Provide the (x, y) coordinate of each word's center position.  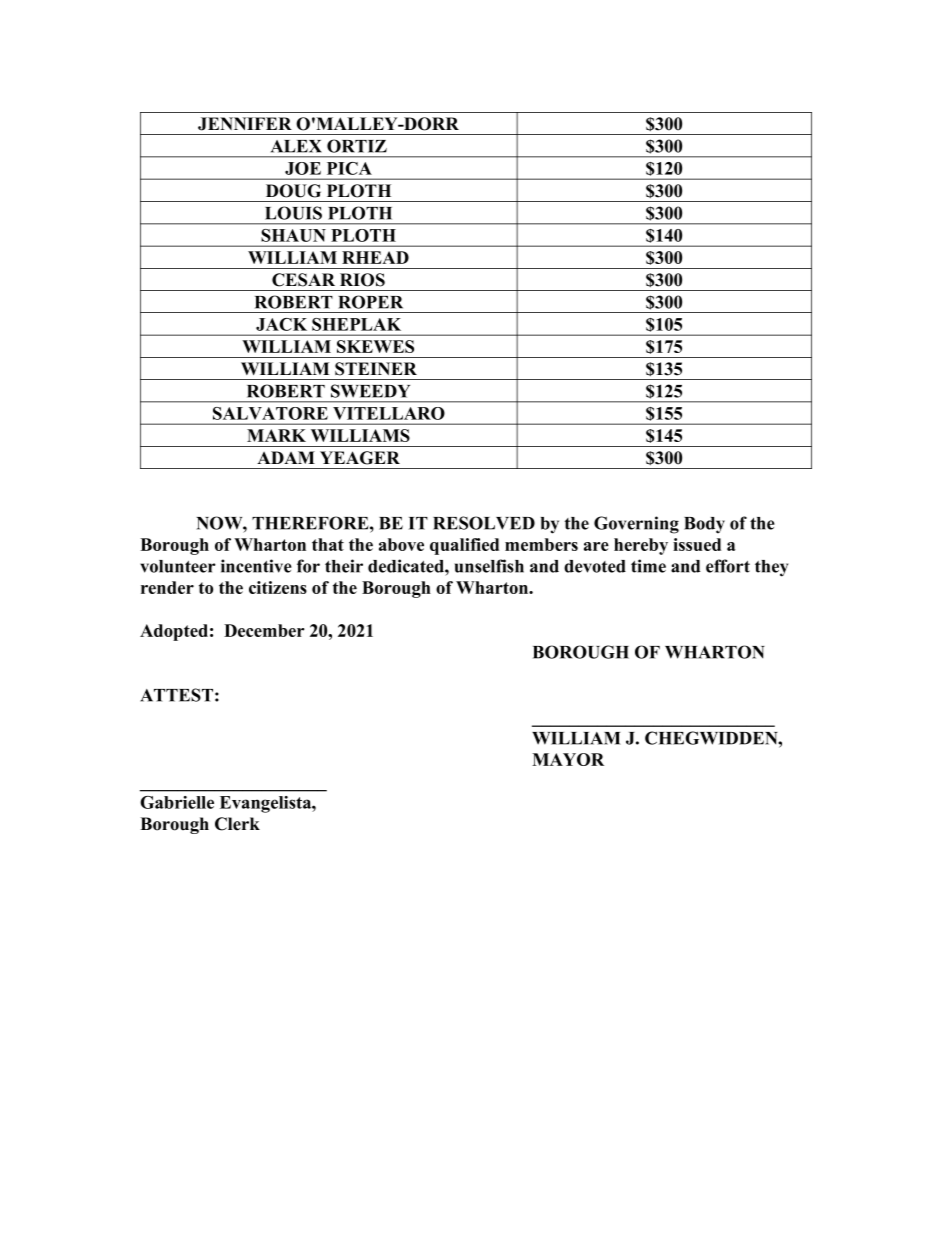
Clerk (237, 824)
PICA (349, 168)
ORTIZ (357, 146)
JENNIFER (245, 124)
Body (704, 525)
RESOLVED (484, 523)
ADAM (286, 457)
